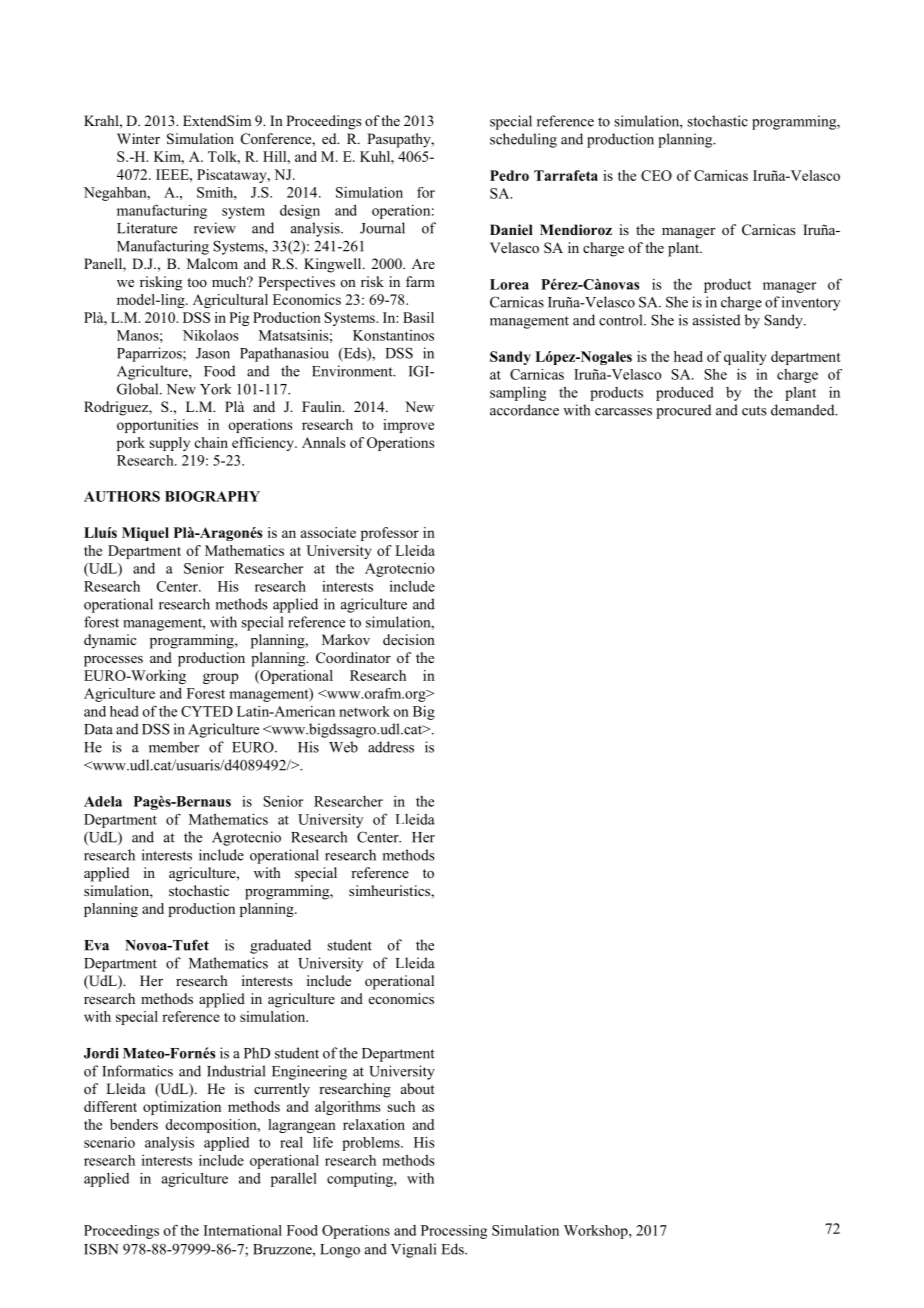  Describe the element at coordinates (243, 1230) in the screenshot. I see `International` at that location.
